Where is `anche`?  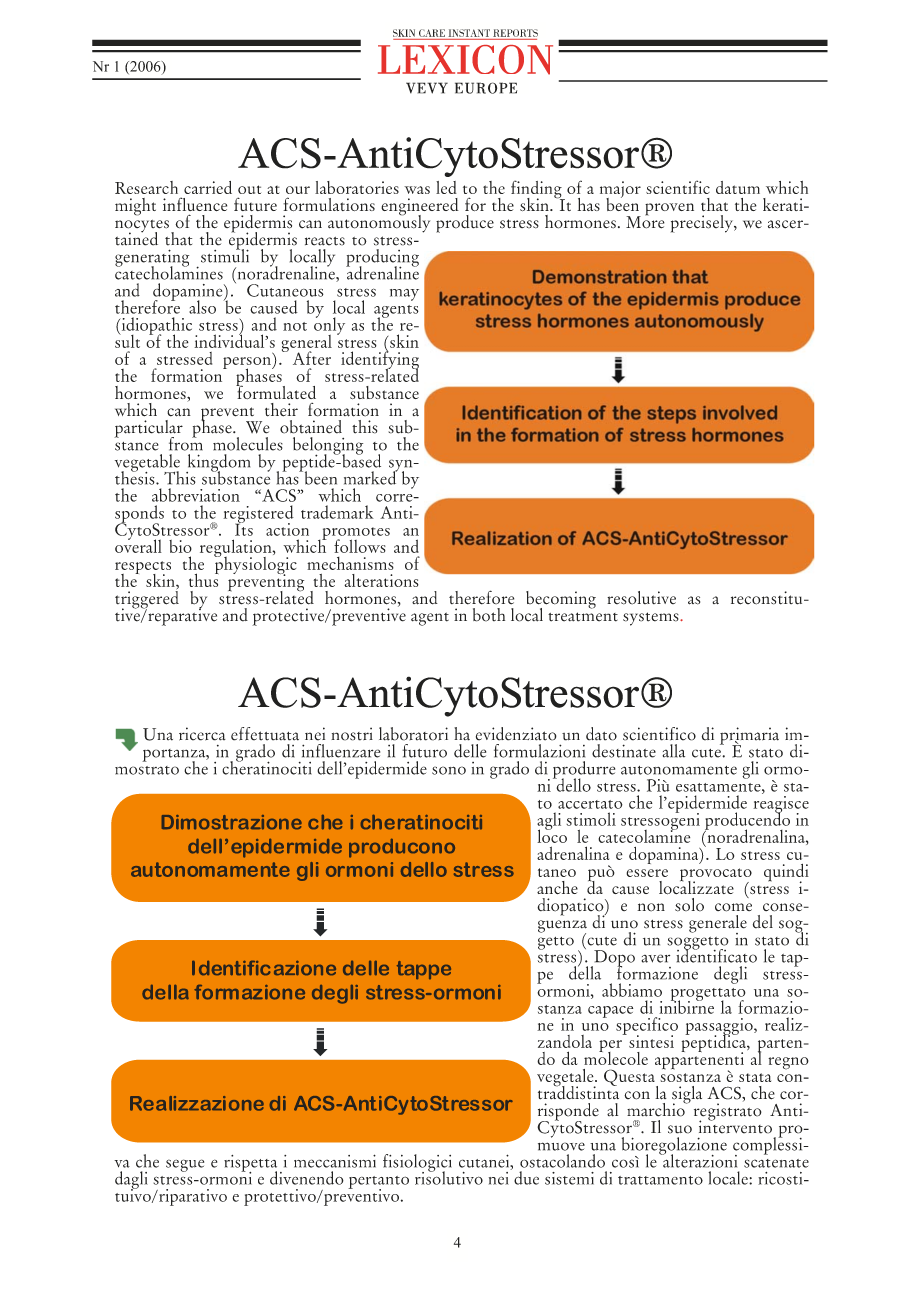 anche is located at coordinates (557, 887).
